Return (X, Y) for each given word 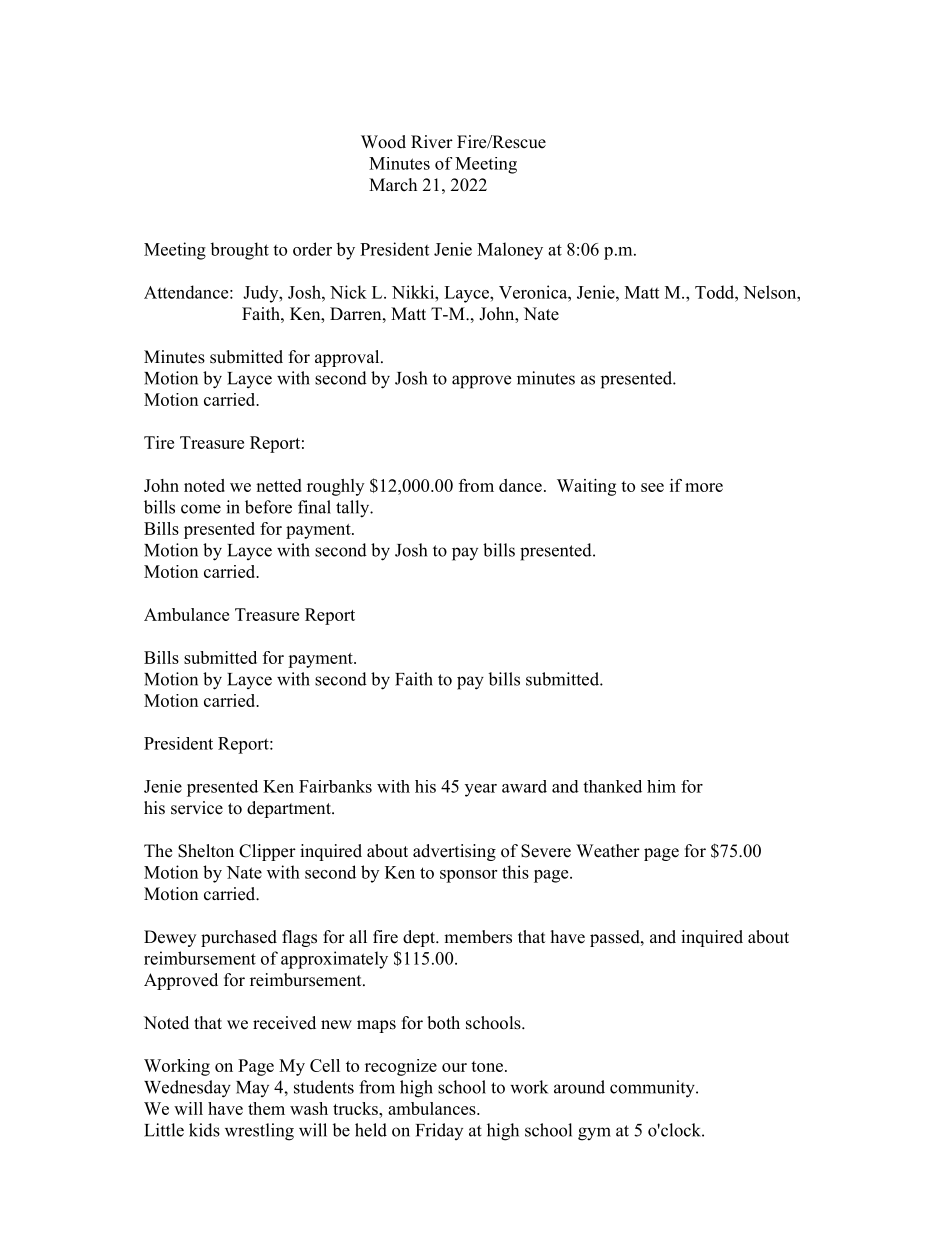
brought (239, 251)
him (661, 786)
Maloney (510, 251)
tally (354, 509)
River (432, 142)
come (201, 509)
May (252, 1089)
